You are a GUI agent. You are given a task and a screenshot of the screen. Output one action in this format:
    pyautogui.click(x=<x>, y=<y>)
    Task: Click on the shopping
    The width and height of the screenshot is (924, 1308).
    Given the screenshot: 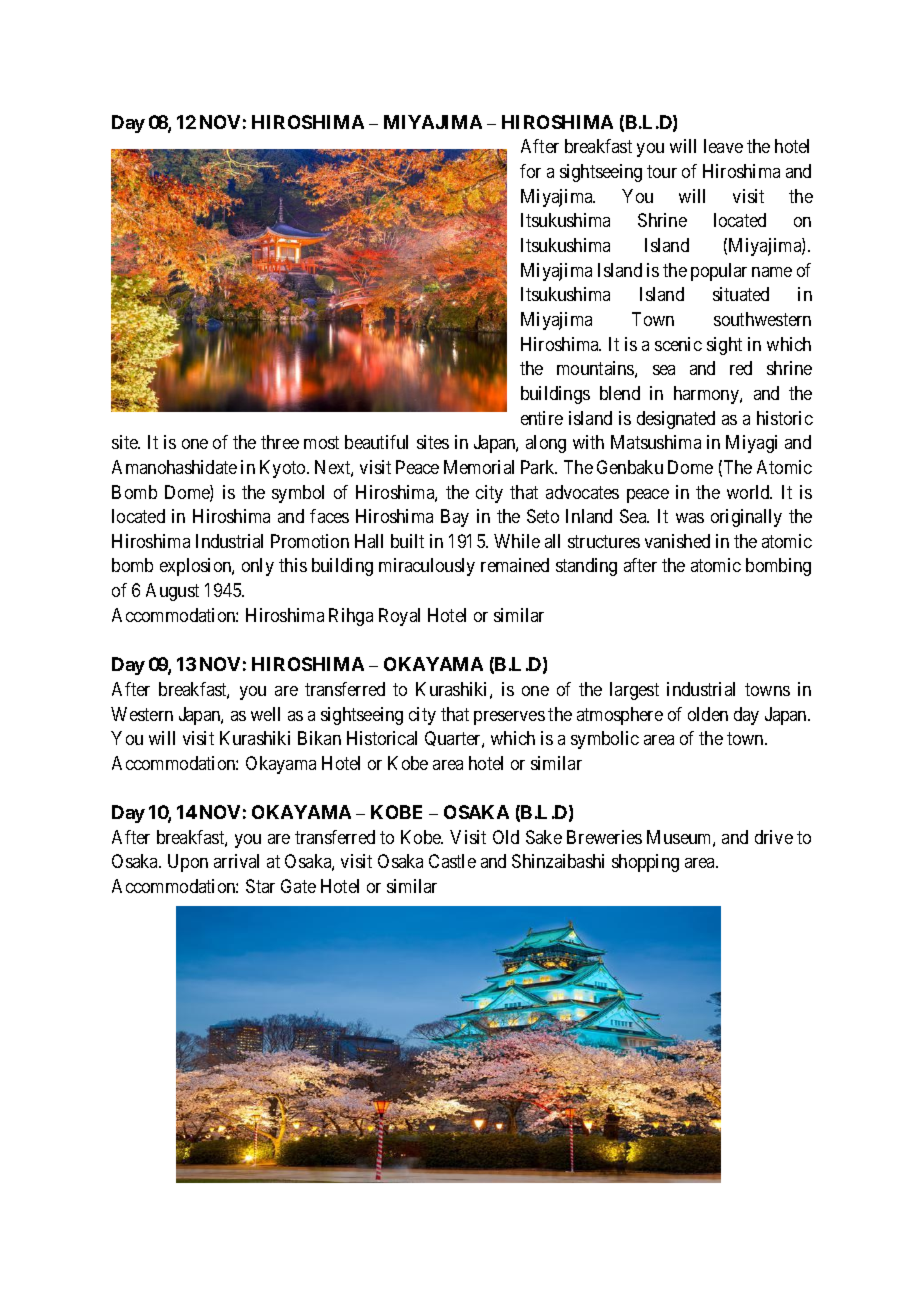 What is the action you would take?
    pyautogui.click(x=645, y=863)
